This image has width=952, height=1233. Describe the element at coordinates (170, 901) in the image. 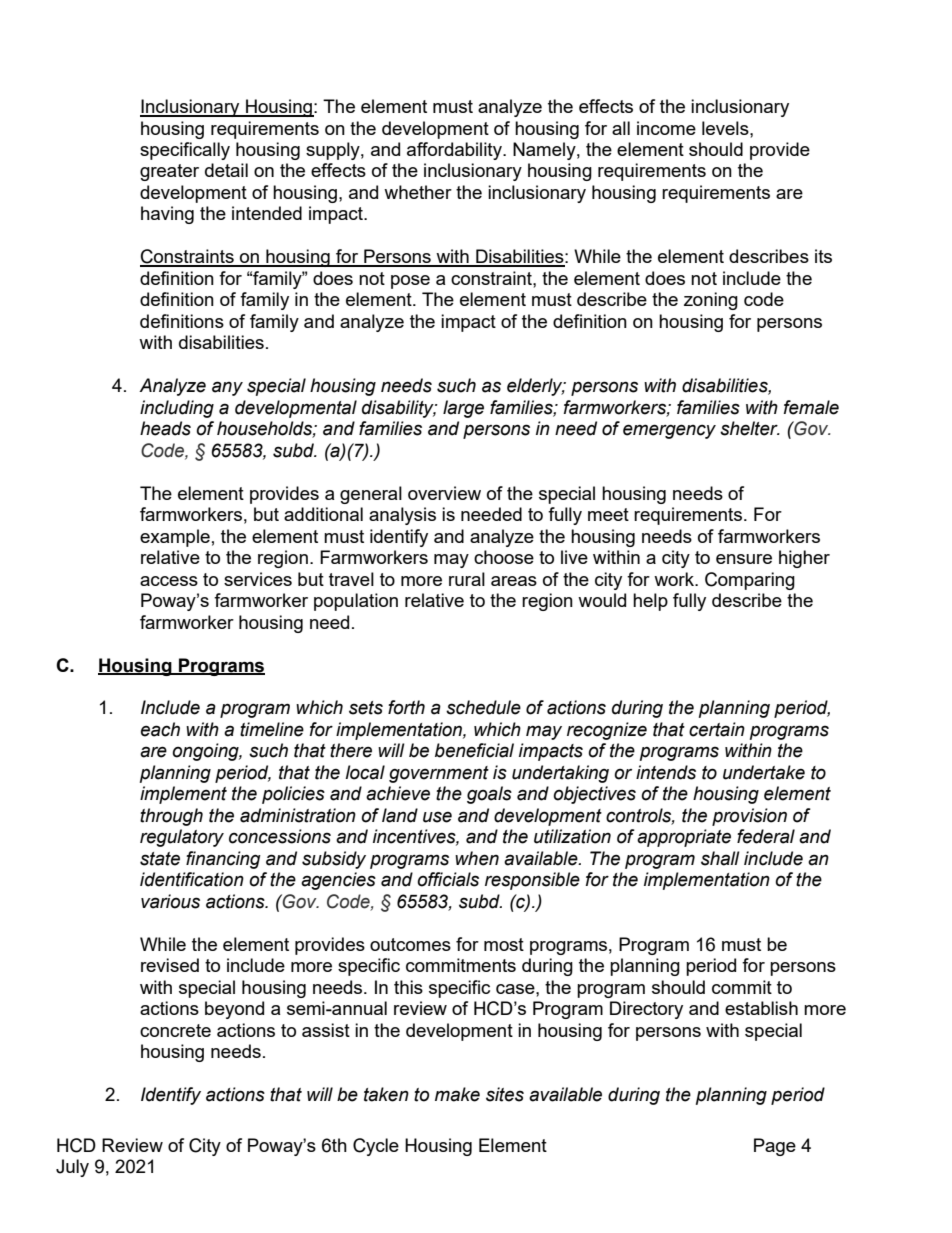

I see `various` at that location.
